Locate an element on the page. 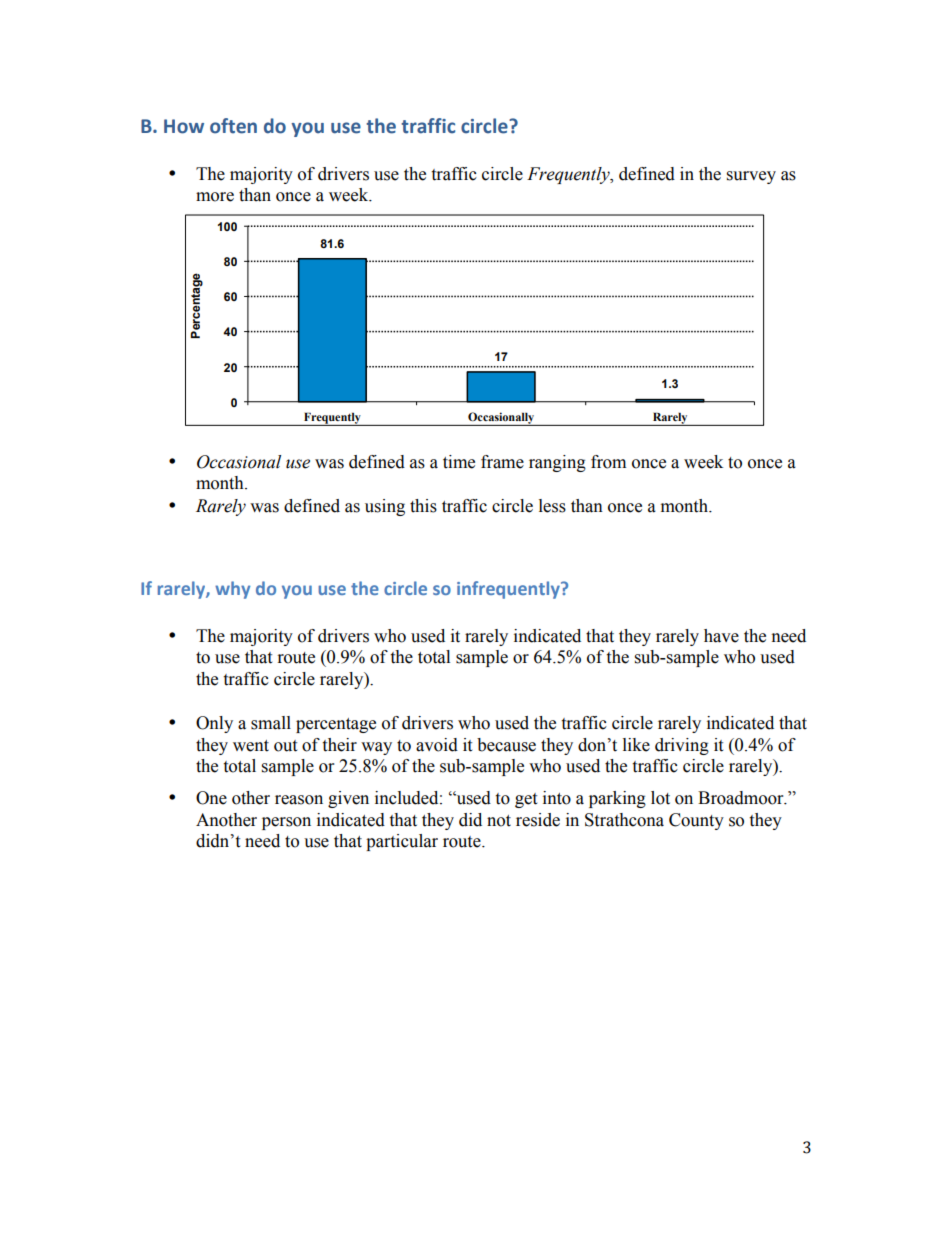 The width and height of the page is (952, 1233). using is located at coordinates (385, 507).
